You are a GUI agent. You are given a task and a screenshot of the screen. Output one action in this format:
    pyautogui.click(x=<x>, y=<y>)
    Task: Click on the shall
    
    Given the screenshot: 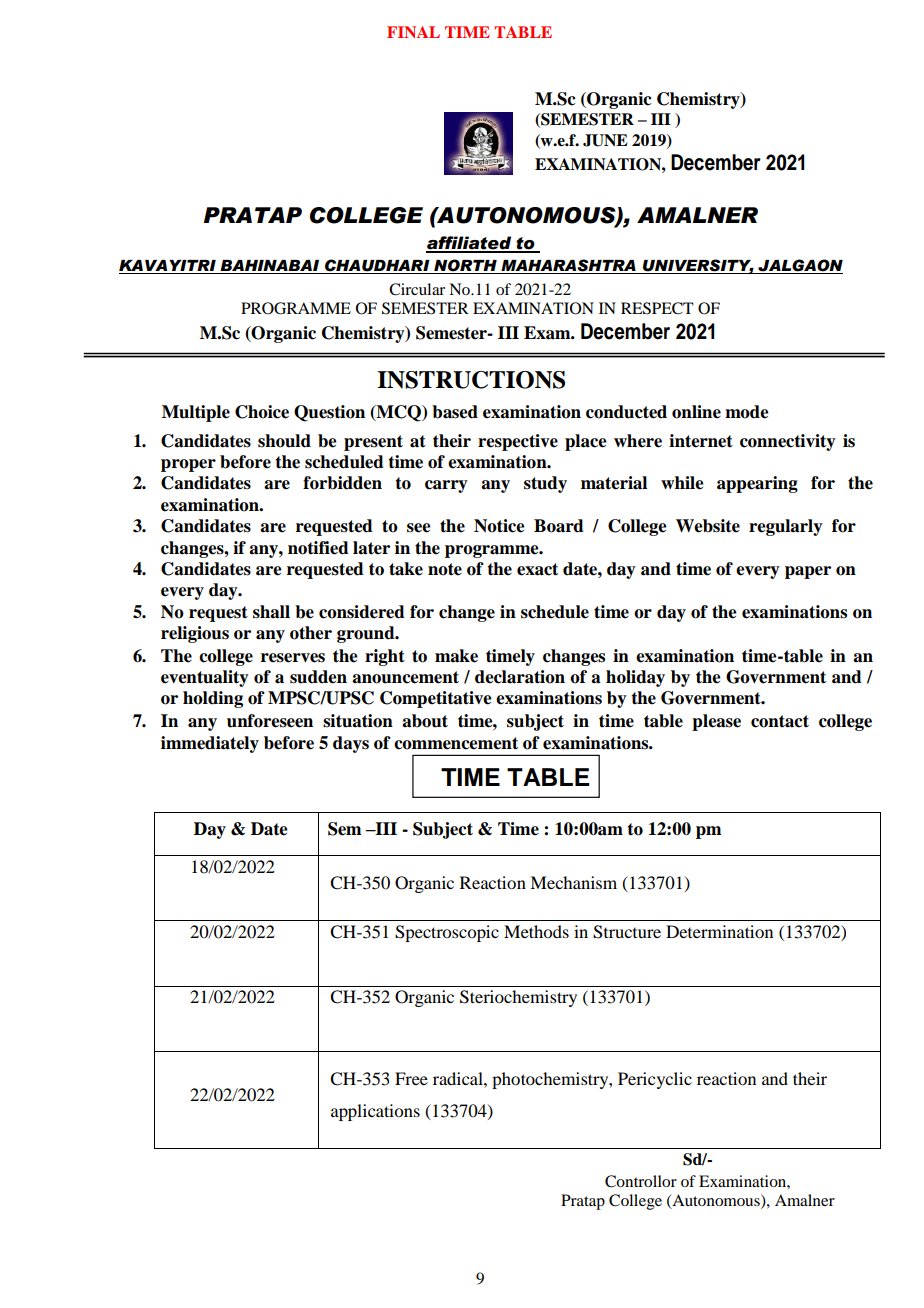 What is the action you would take?
    pyautogui.click(x=271, y=612)
